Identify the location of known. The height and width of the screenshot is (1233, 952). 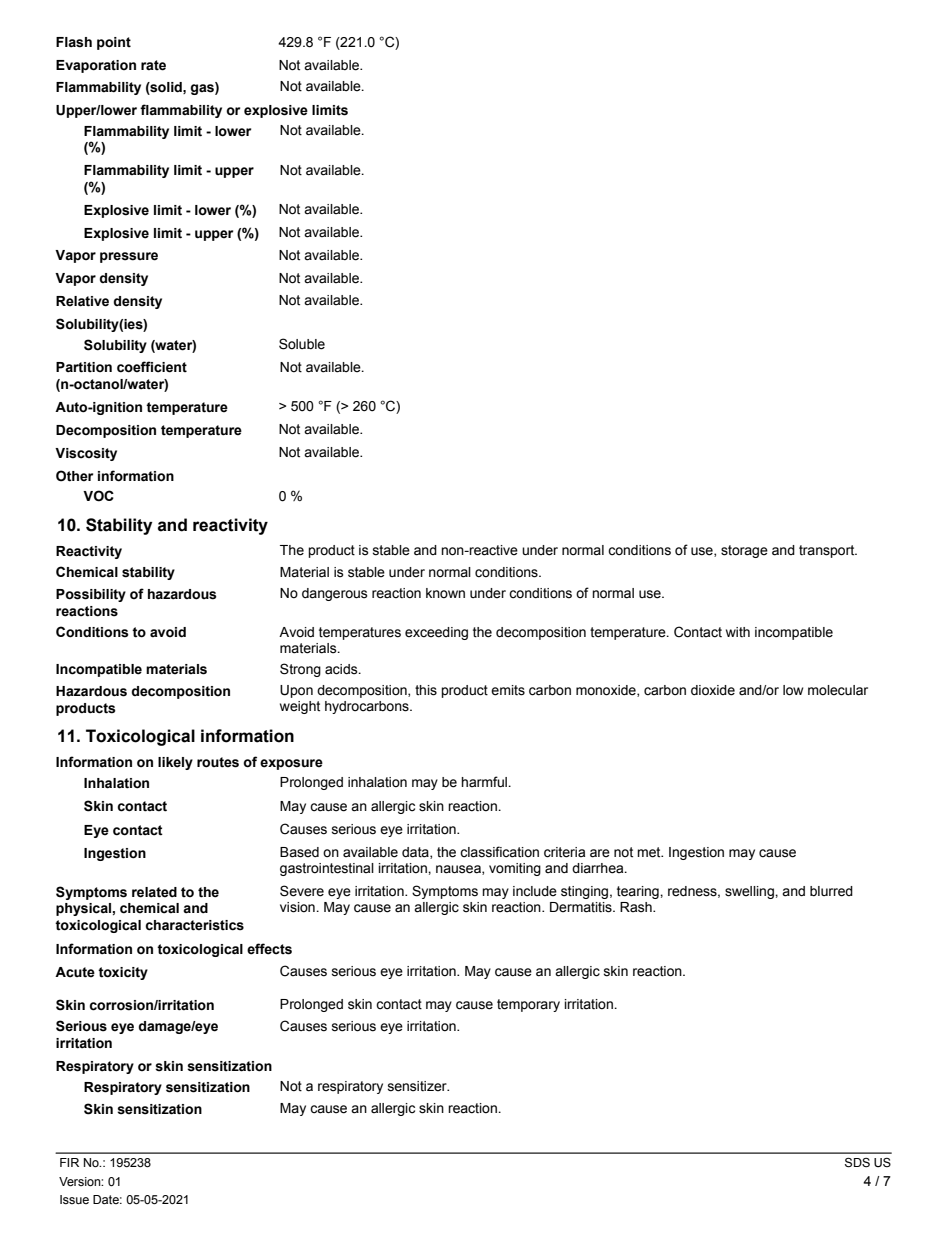
(445, 593).
